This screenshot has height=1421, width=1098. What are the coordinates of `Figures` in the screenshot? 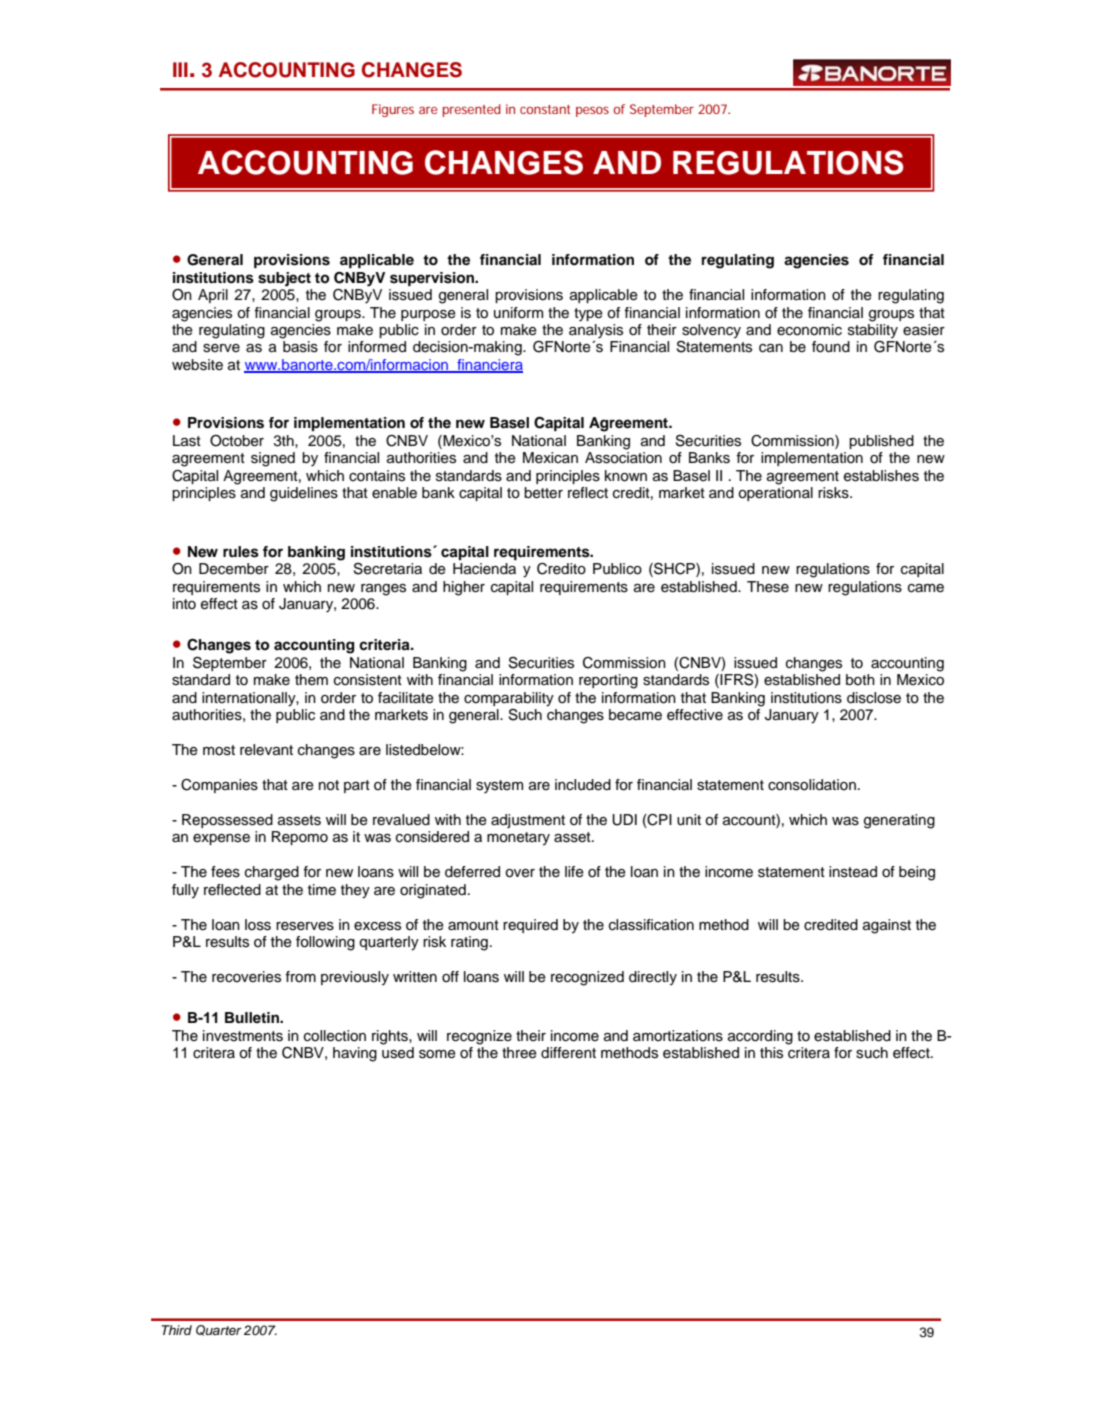 It's located at (393, 110).
